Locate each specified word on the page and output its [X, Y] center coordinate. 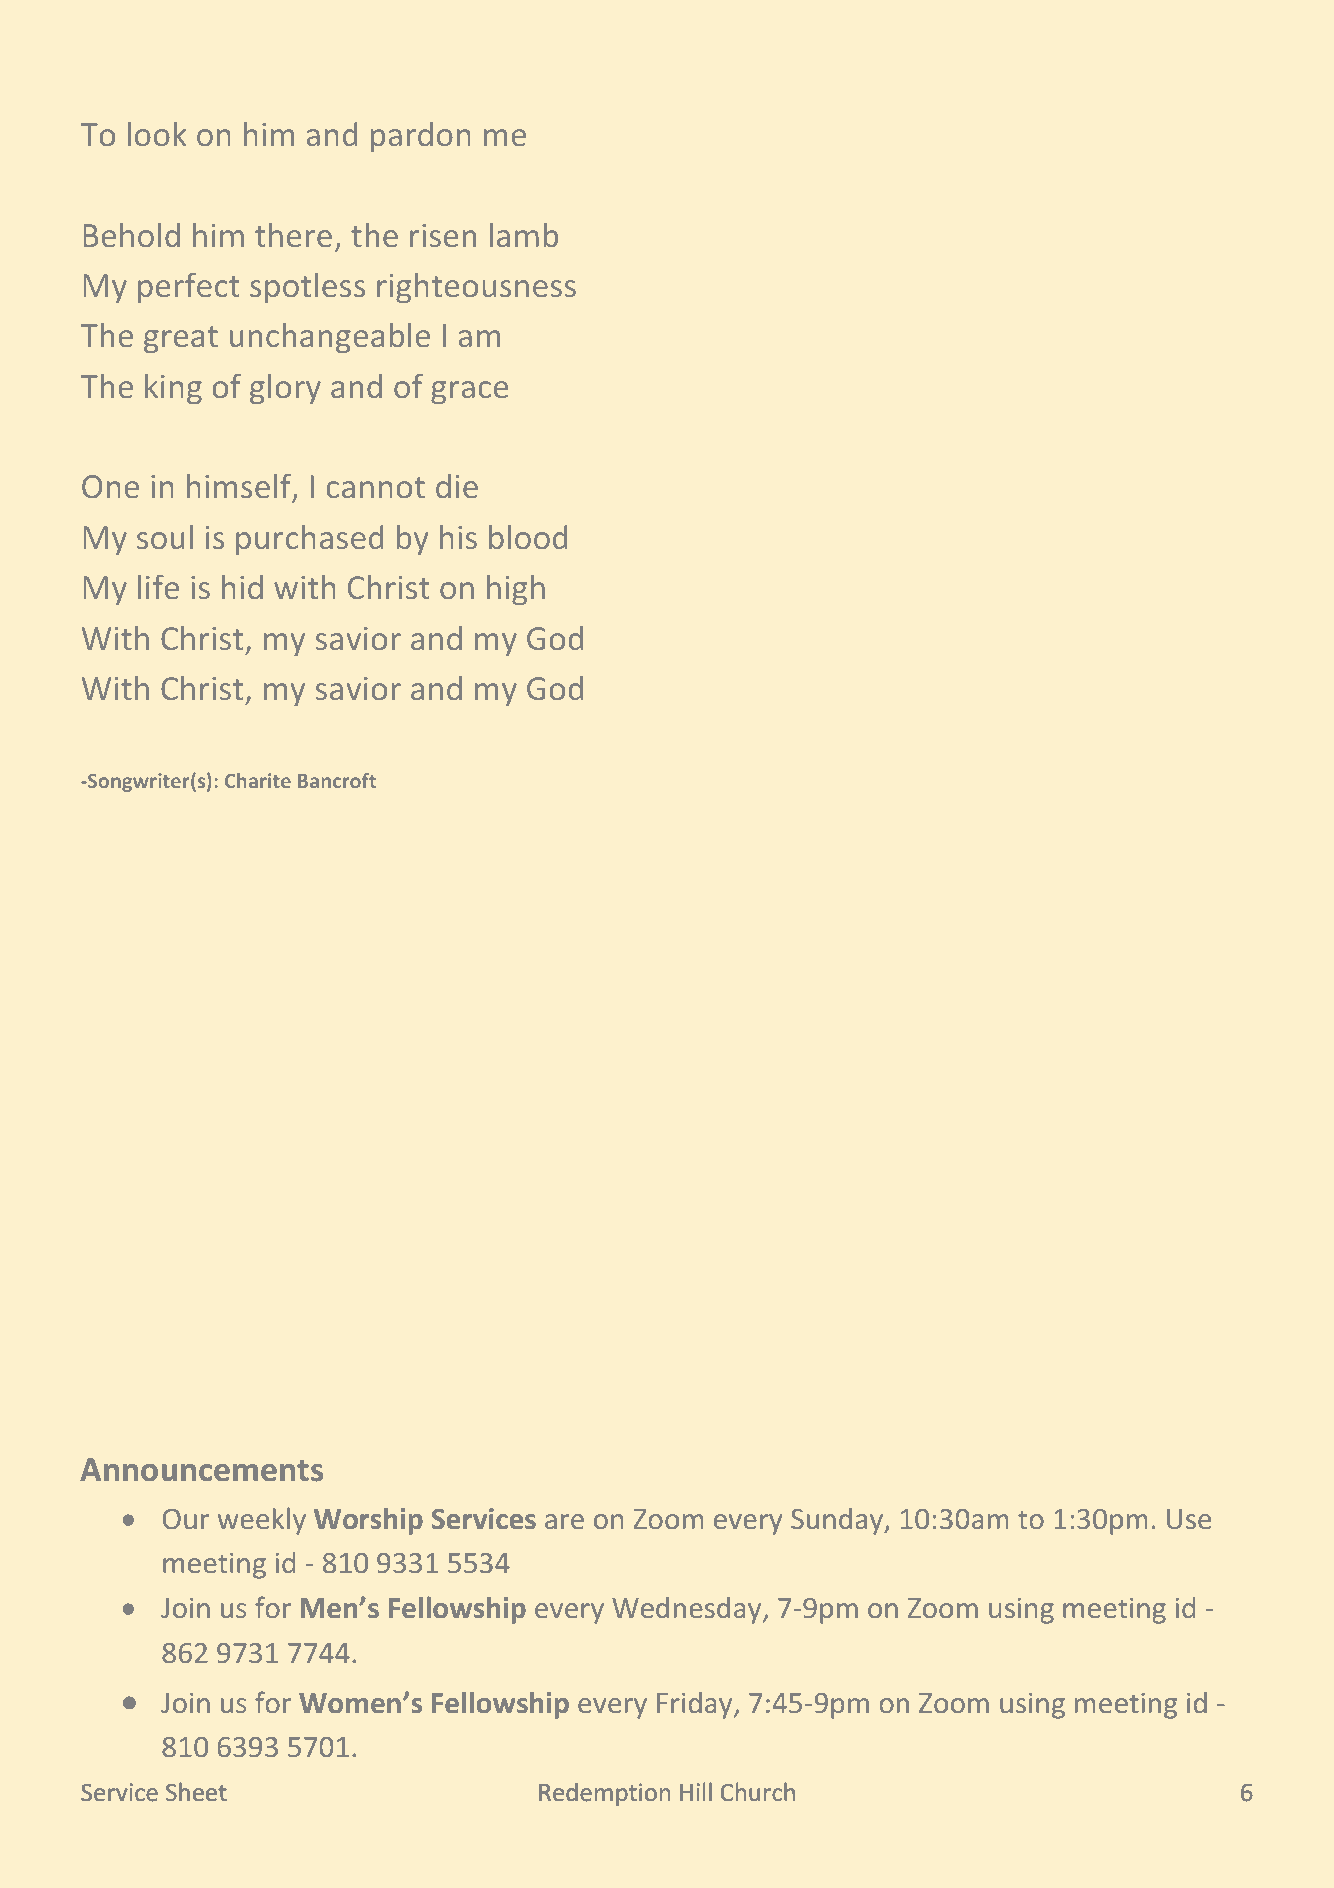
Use [1189, 1519]
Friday [696, 1705]
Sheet [196, 1792]
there [293, 235]
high [516, 590]
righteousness [476, 288]
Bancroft [337, 780]
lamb [524, 235]
